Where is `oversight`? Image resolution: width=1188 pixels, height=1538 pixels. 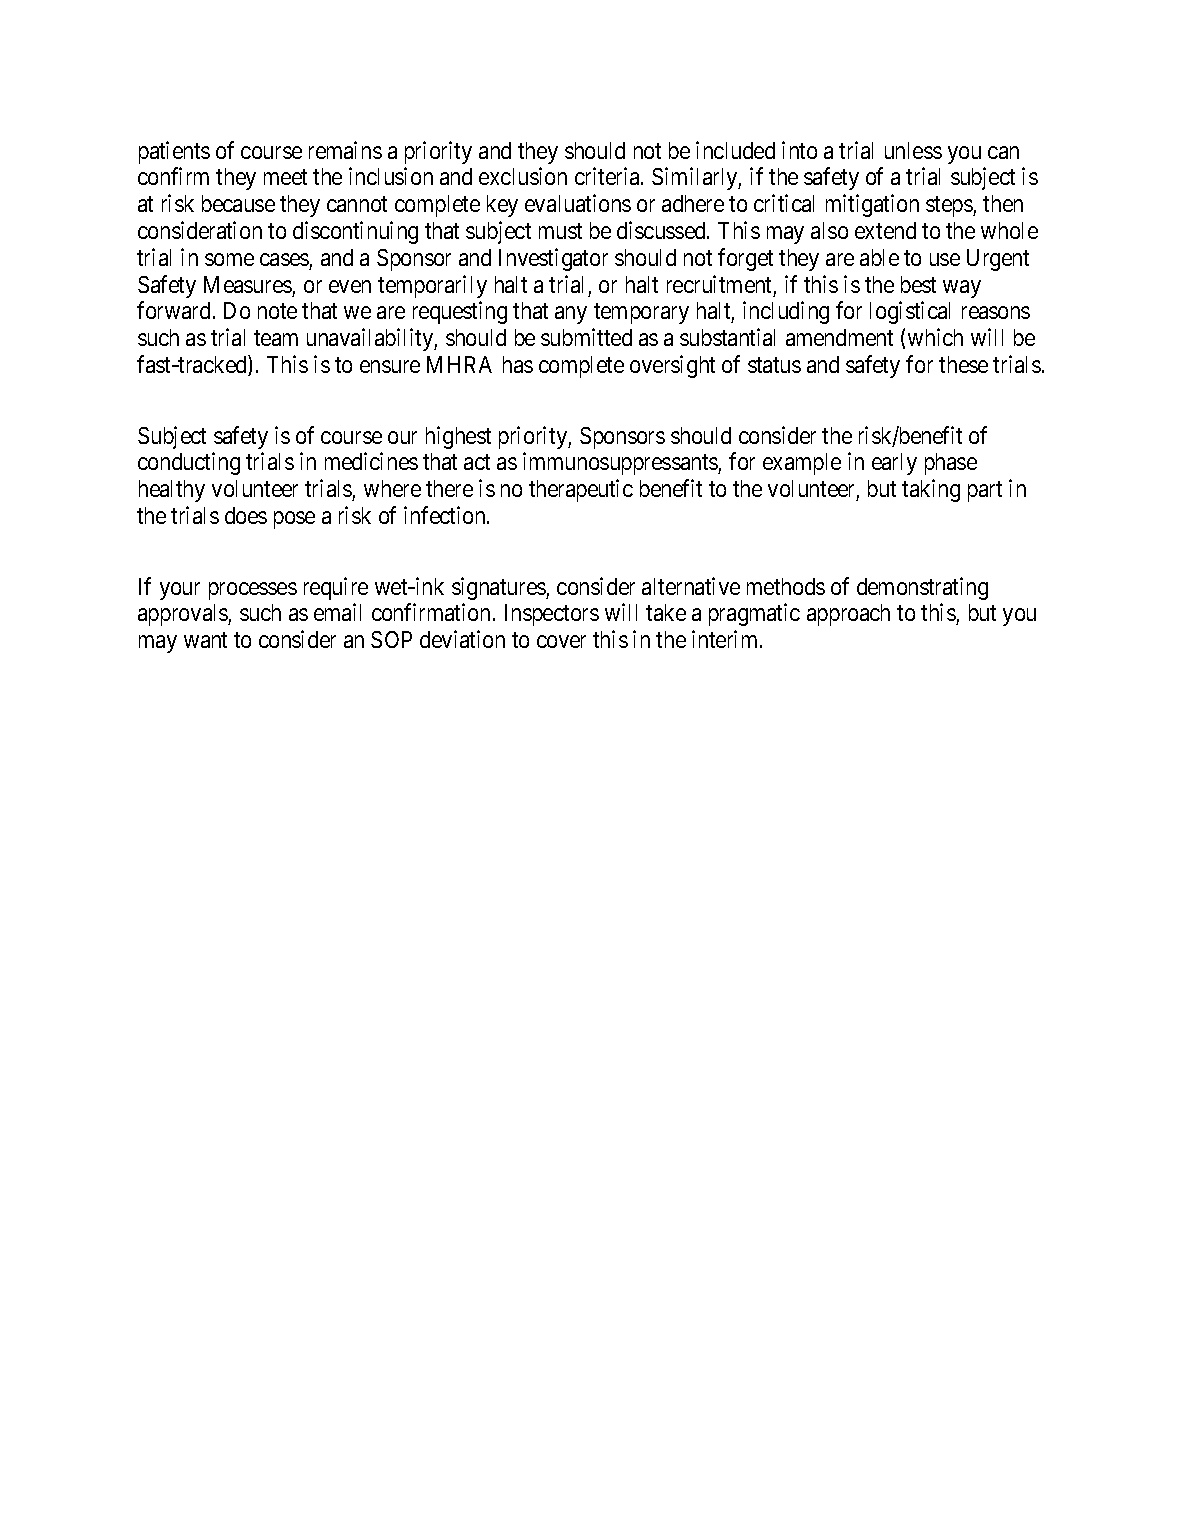
oversight is located at coordinates (672, 366).
